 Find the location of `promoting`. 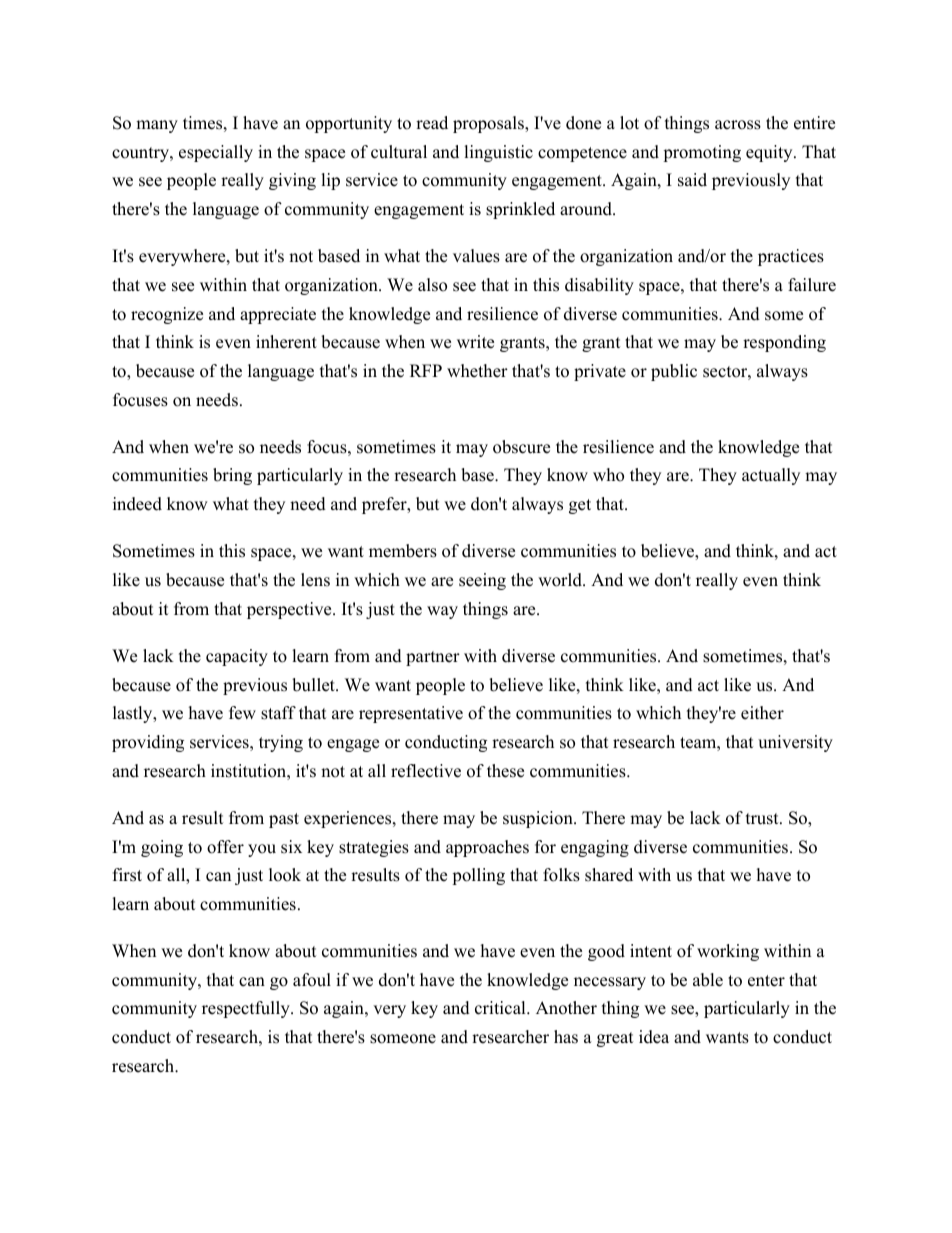

promoting is located at coordinates (702, 153).
